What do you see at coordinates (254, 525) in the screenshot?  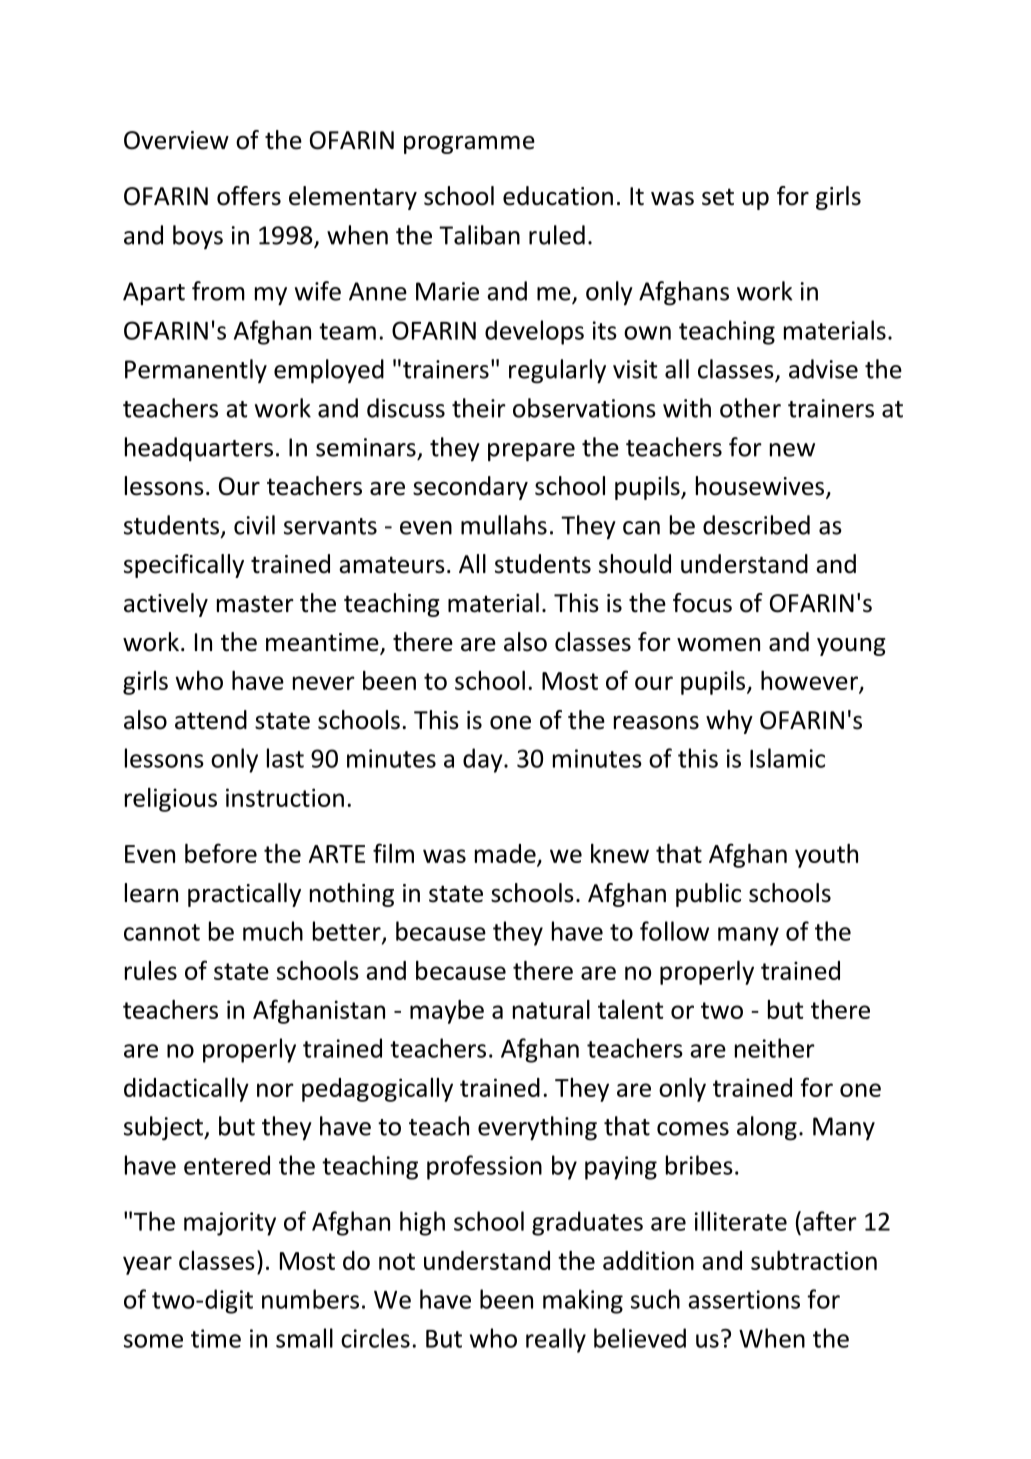 I see `civil` at bounding box center [254, 525].
